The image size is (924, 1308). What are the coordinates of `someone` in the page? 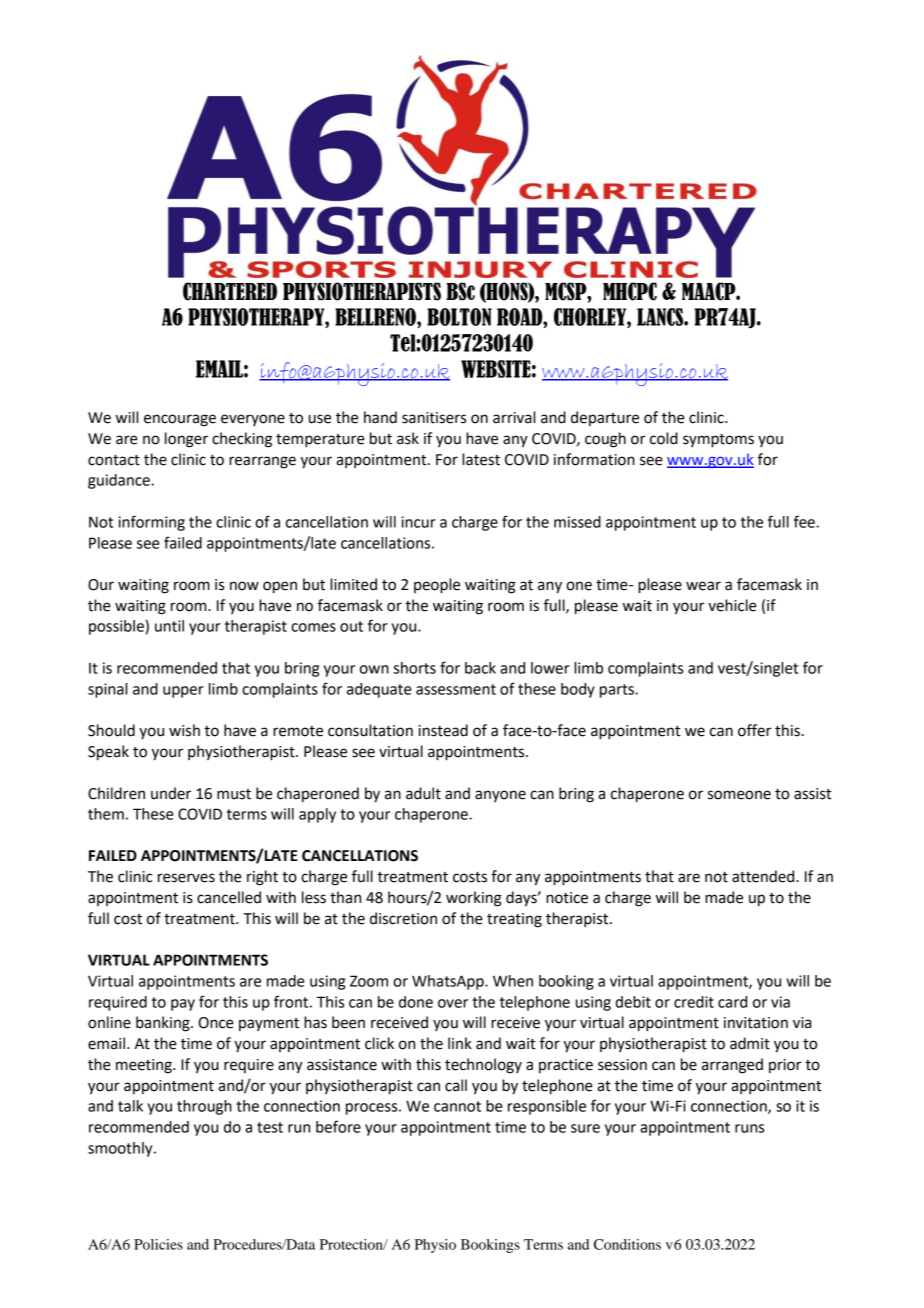 It's located at (739, 795).
